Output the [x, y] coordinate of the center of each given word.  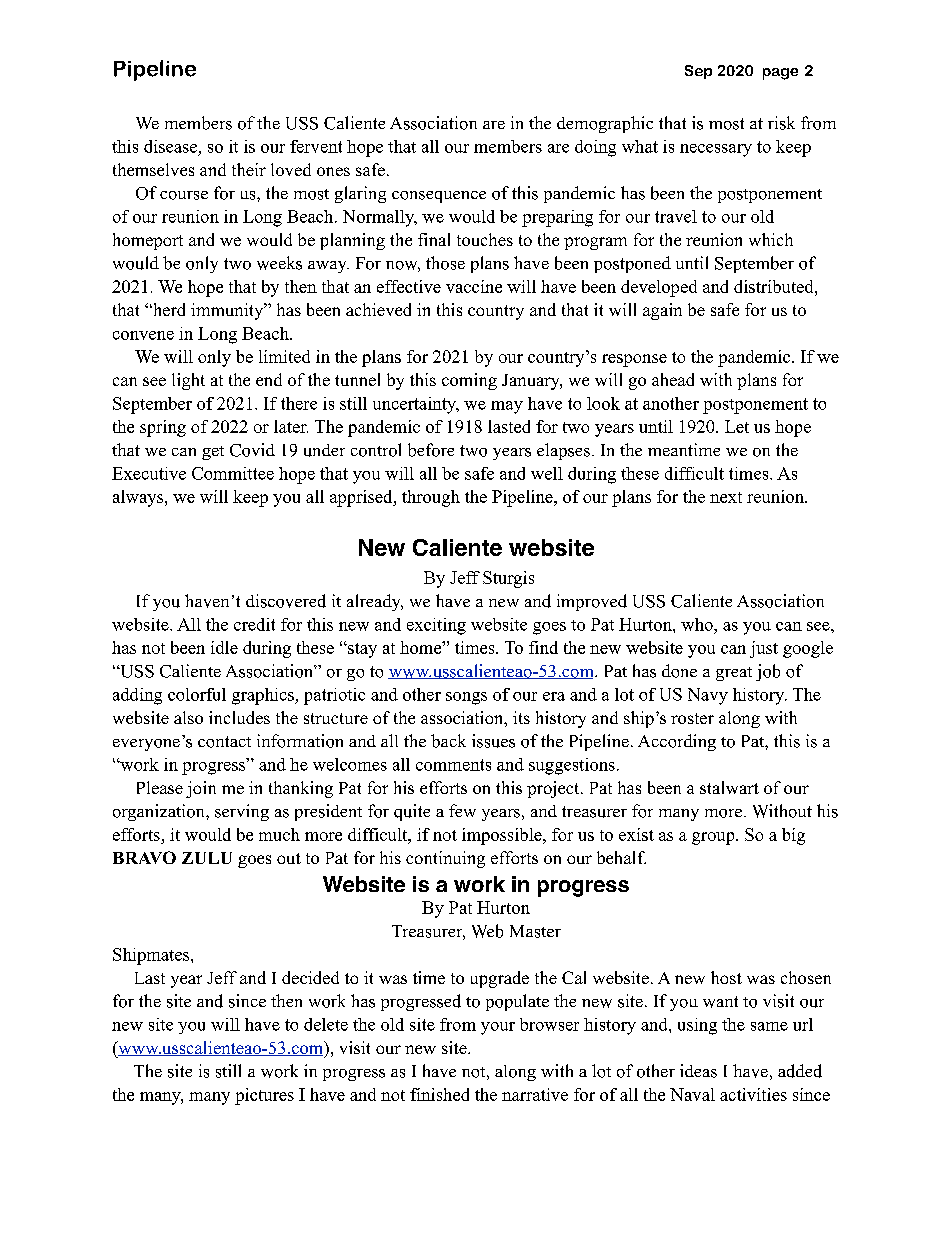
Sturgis [508, 579]
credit [254, 624]
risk [781, 123]
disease [170, 146]
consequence [439, 197]
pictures [264, 1096]
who [698, 624]
